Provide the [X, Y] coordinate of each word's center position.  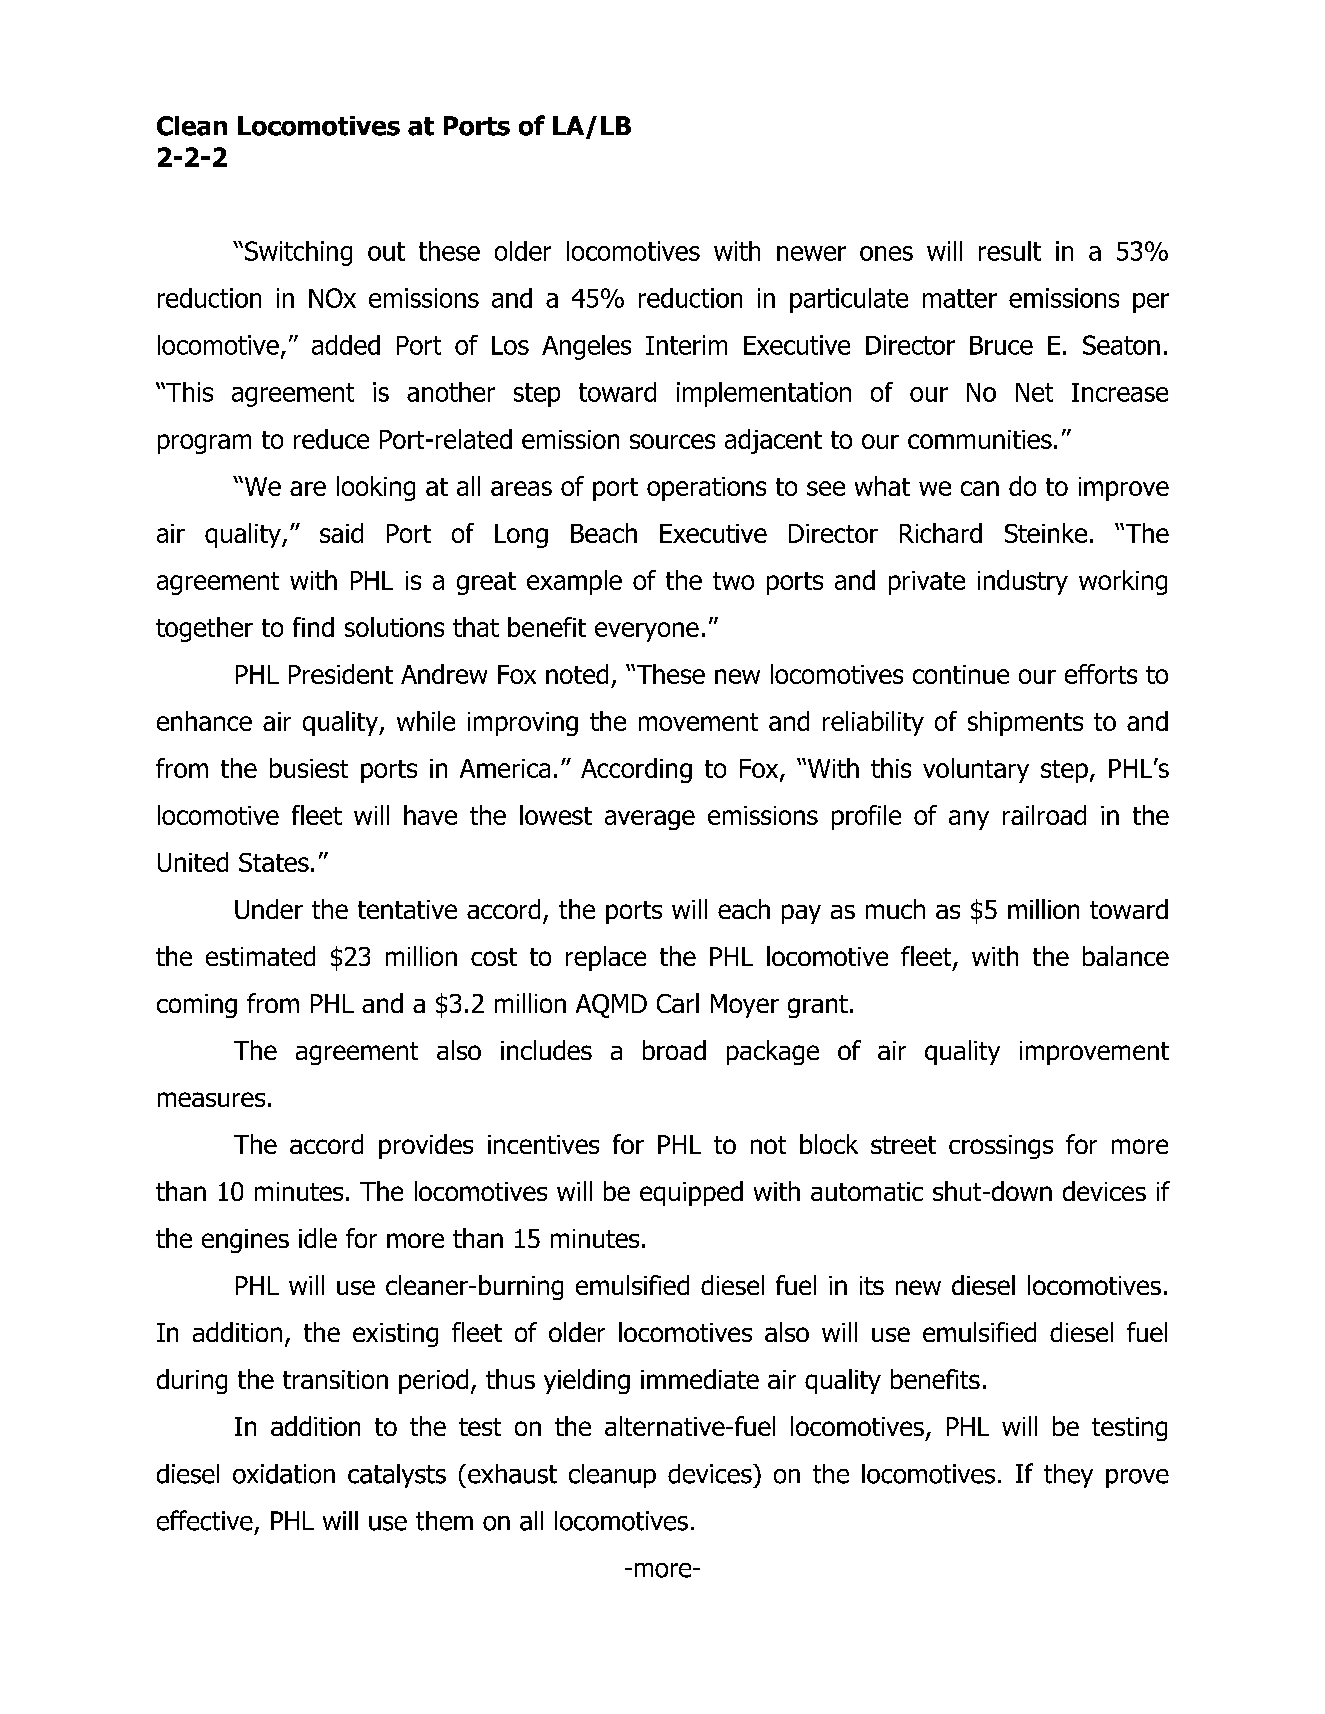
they [1068, 1476]
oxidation [284, 1474]
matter [960, 298]
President [341, 674]
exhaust [512, 1474]
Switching [298, 253]
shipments [1025, 723]
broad [674, 1050]
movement [698, 722]
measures [211, 1099]
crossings [1001, 1147]
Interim [686, 345]
